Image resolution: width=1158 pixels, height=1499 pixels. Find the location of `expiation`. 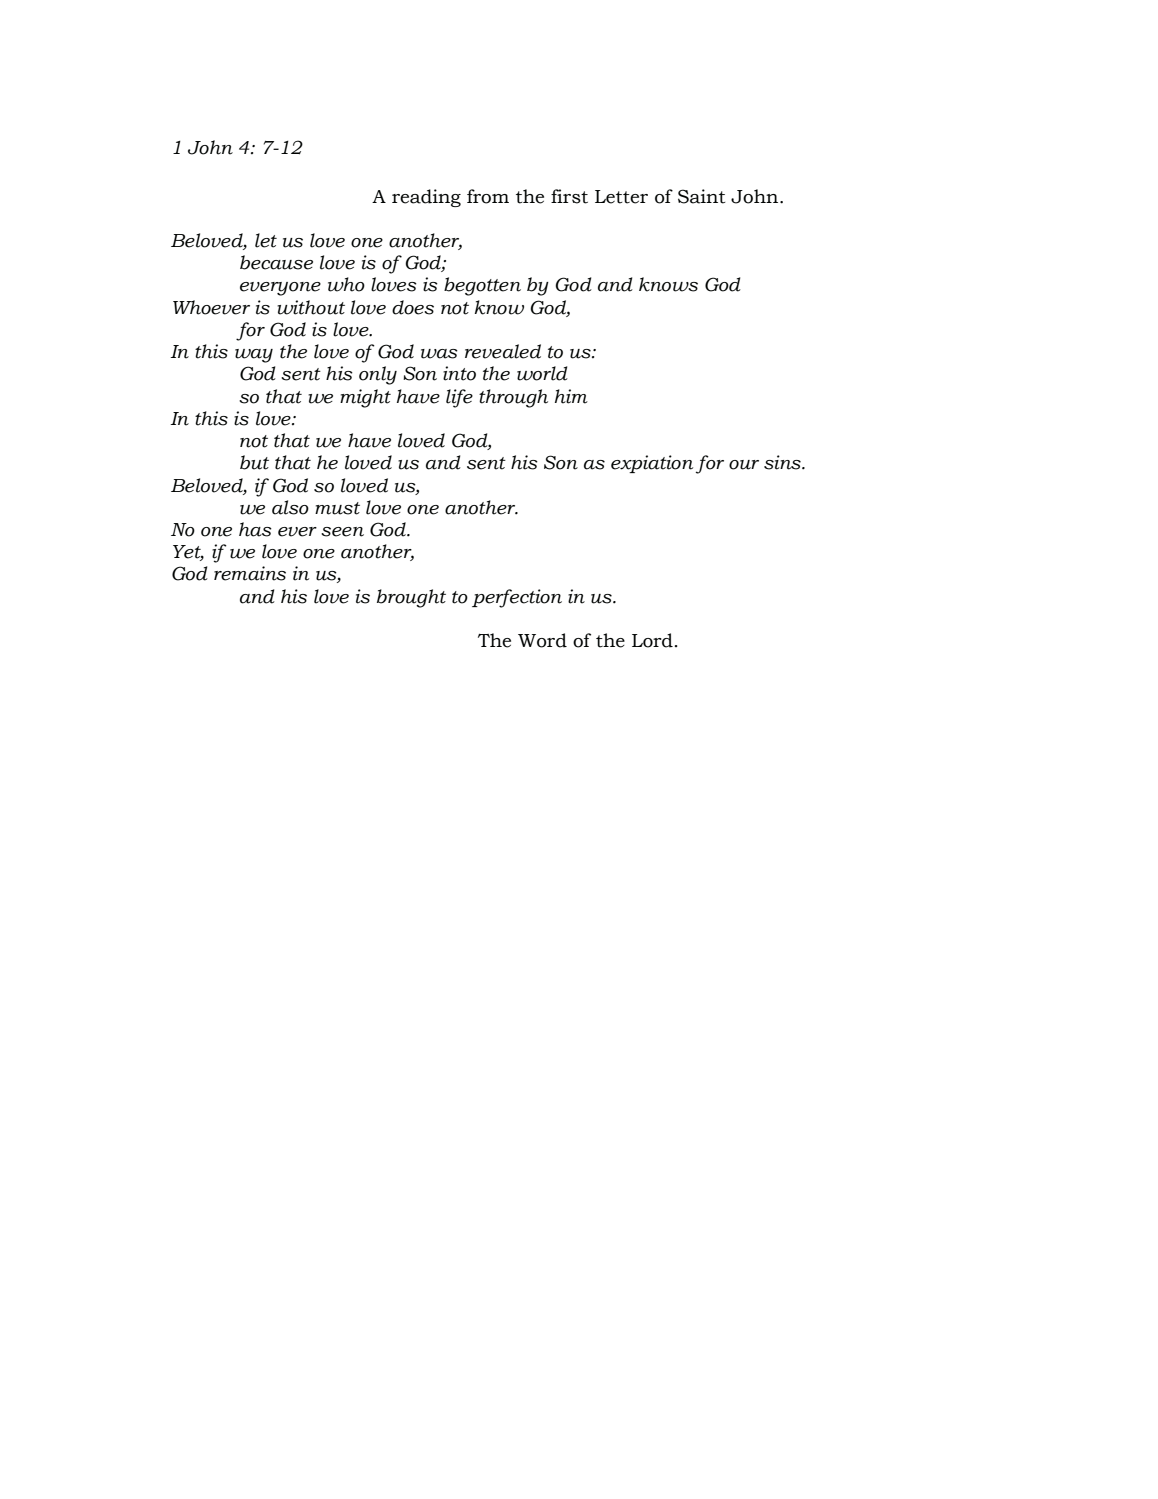

expiation is located at coordinates (652, 464).
